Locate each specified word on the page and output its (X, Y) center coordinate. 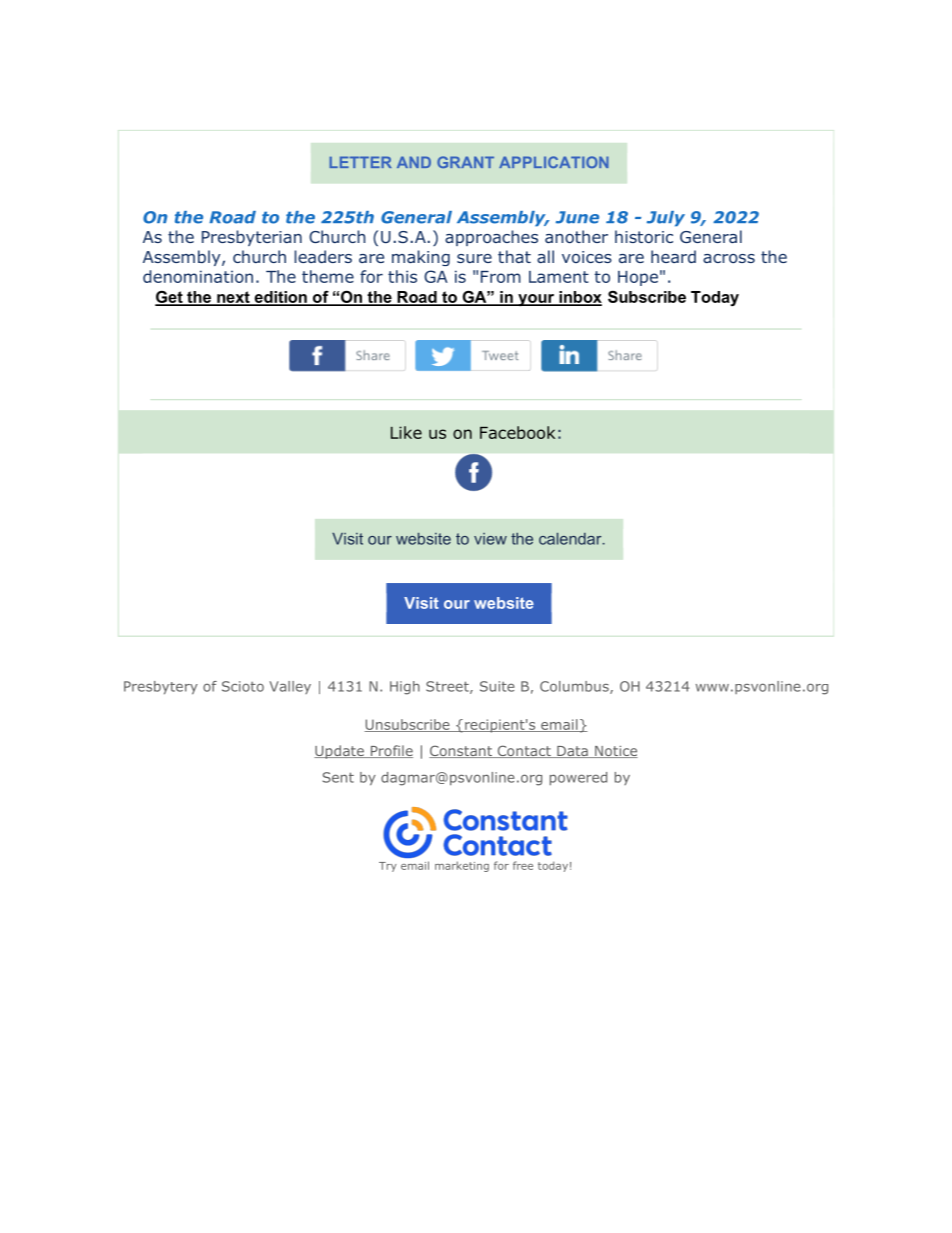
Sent (338, 777)
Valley (290, 687)
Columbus (575, 687)
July (666, 219)
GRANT (465, 162)
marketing (462, 866)
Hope (638, 278)
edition (280, 298)
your (536, 300)
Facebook (517, 432)
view (490, 539)
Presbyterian (252, 238)
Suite (497, 686)
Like (406, 432)
